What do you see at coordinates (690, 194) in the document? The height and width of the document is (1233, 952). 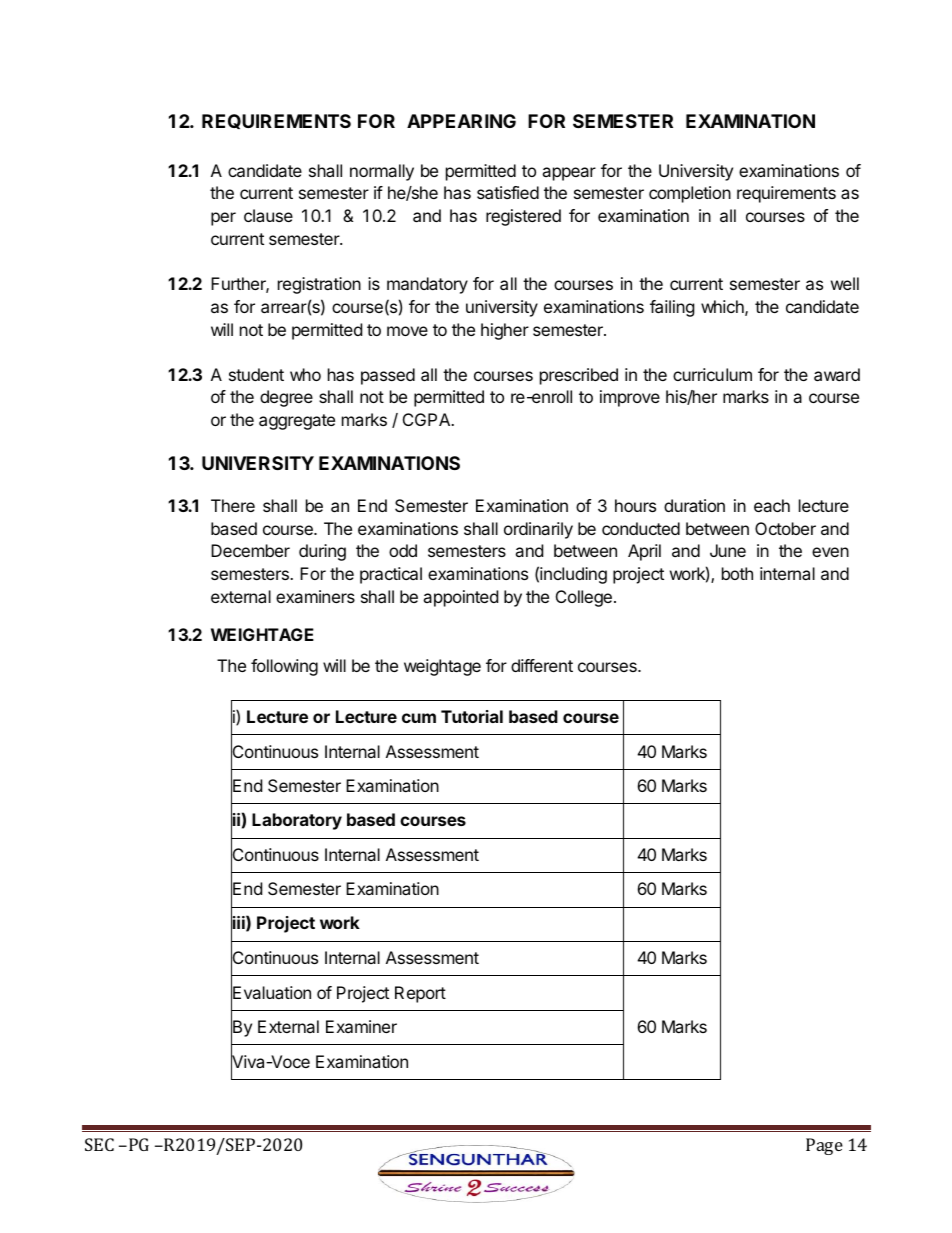 I see `completion` at bounding box center [690, 194].
